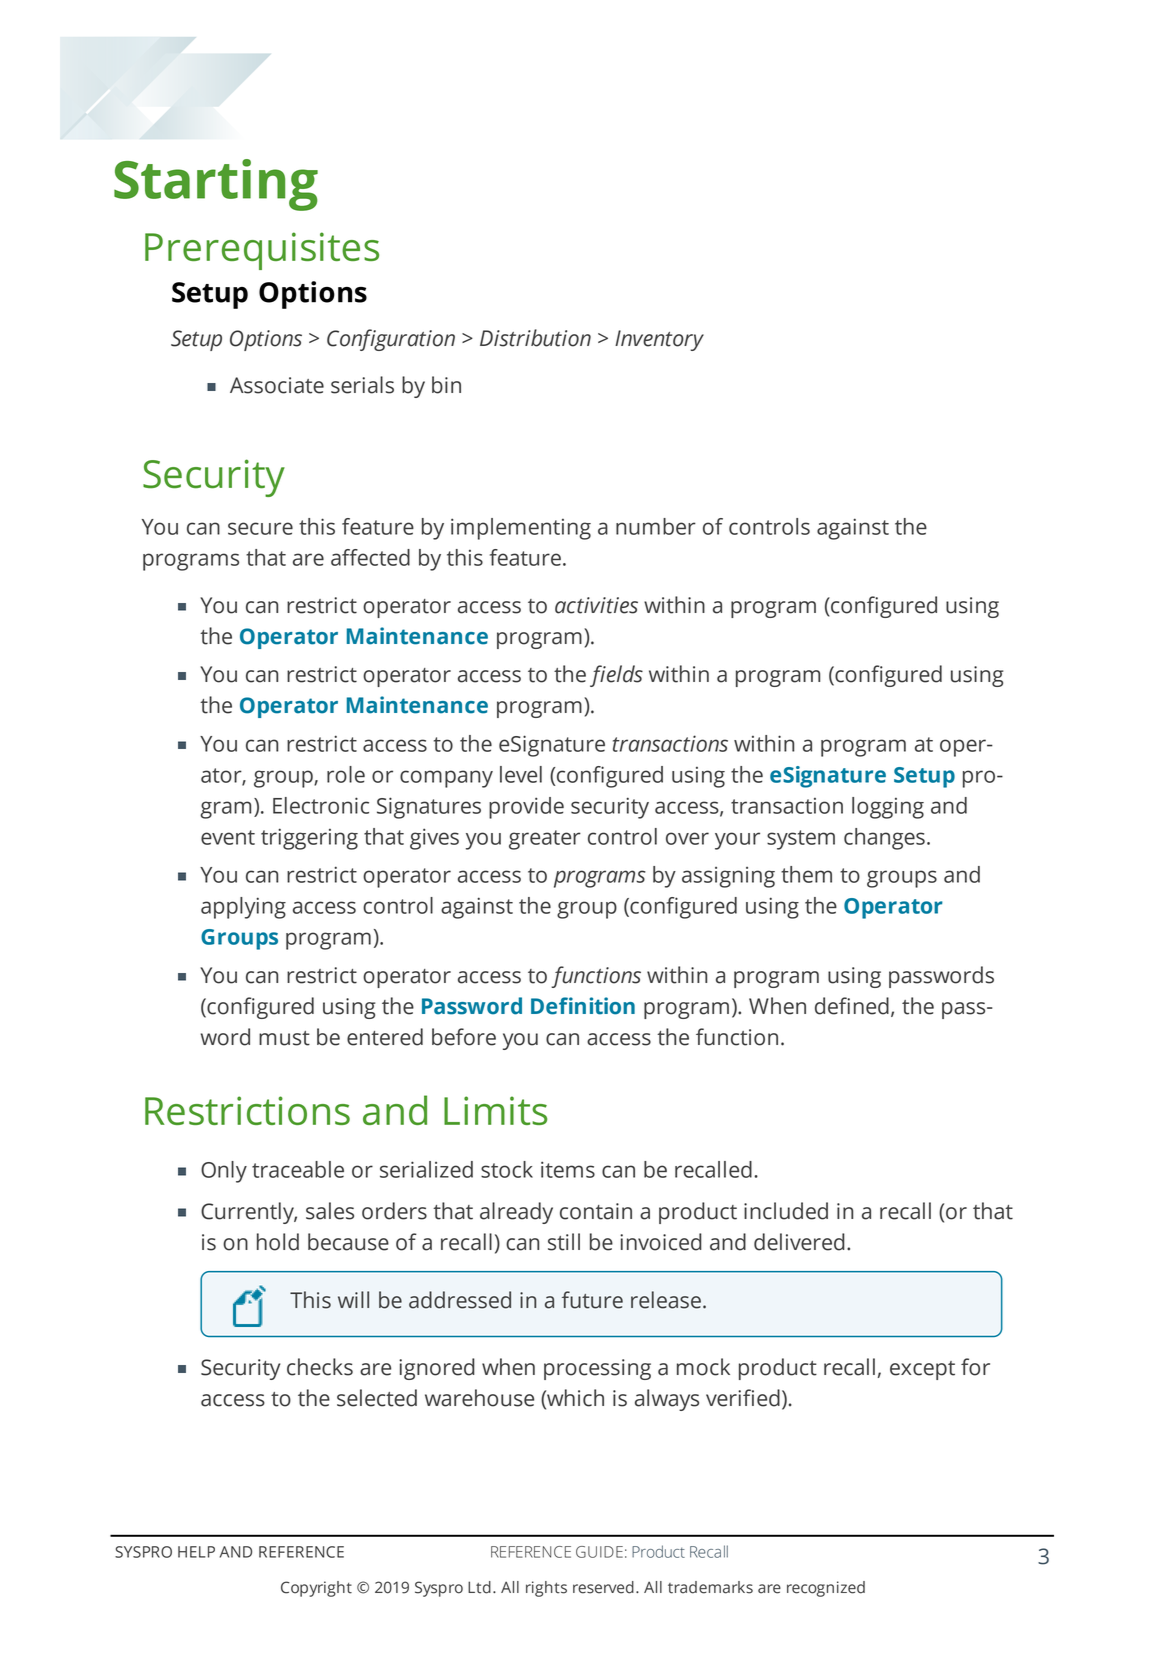 This document has width=1170, height=1655. Describe the element at coordinates (243, 908) in the document. I see `applying` at that location.
